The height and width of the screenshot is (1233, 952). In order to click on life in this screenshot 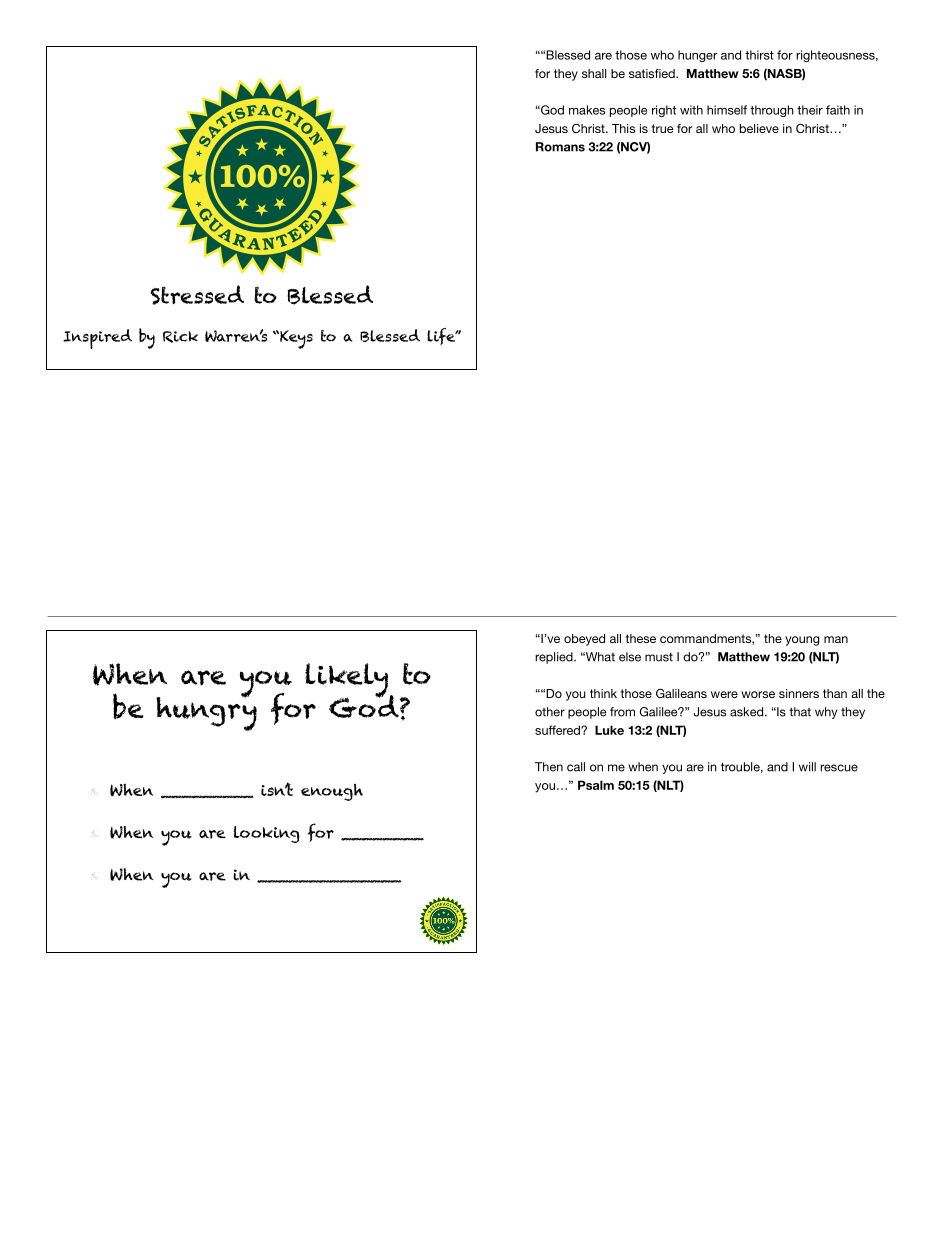, I will do `click(442, 336)`.
